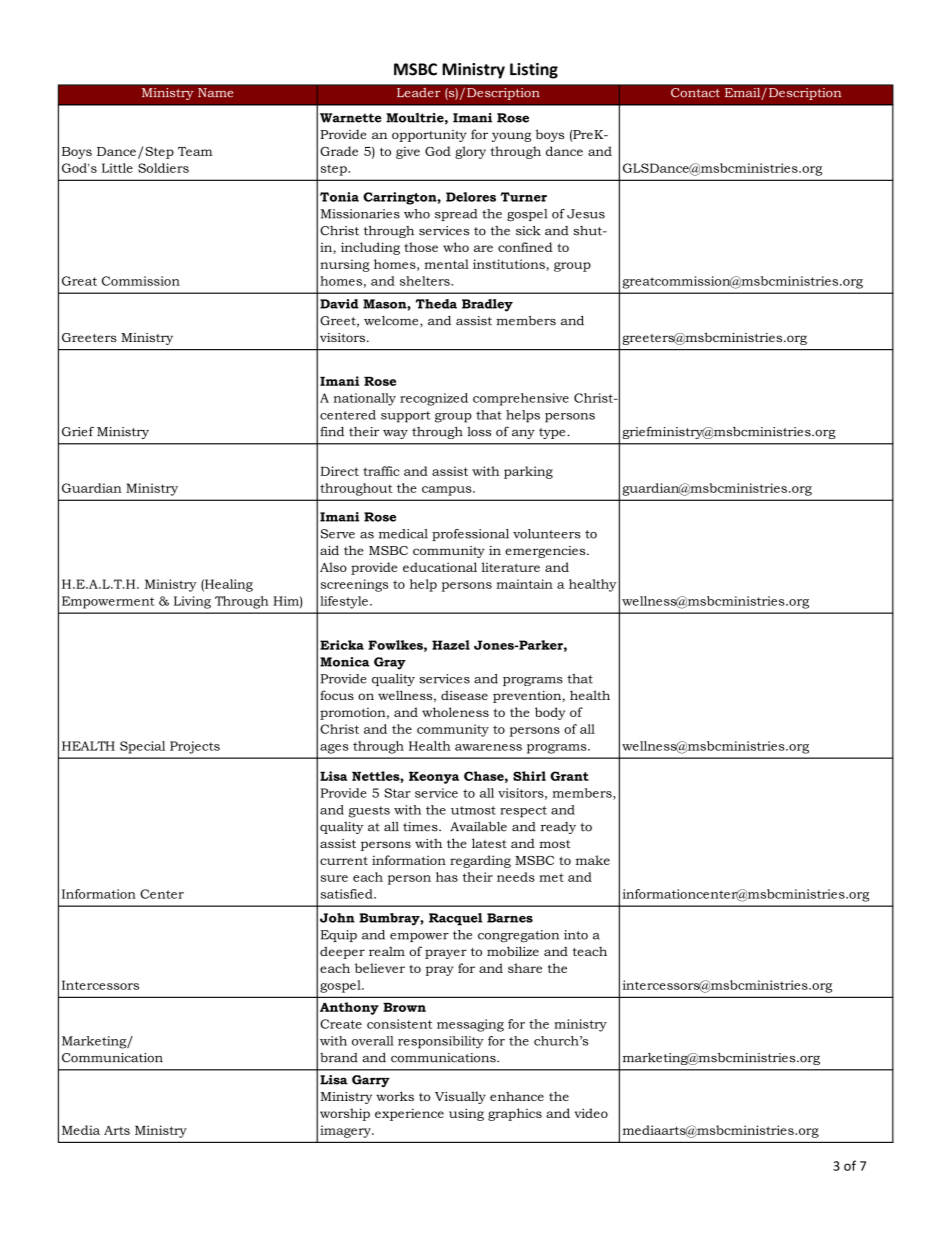 The height and width of the screenshot is (1233, 952). What do you see at coordinates (695, 93) in the screenshot?
I see `Contact` at bounding box center [695, 93].
